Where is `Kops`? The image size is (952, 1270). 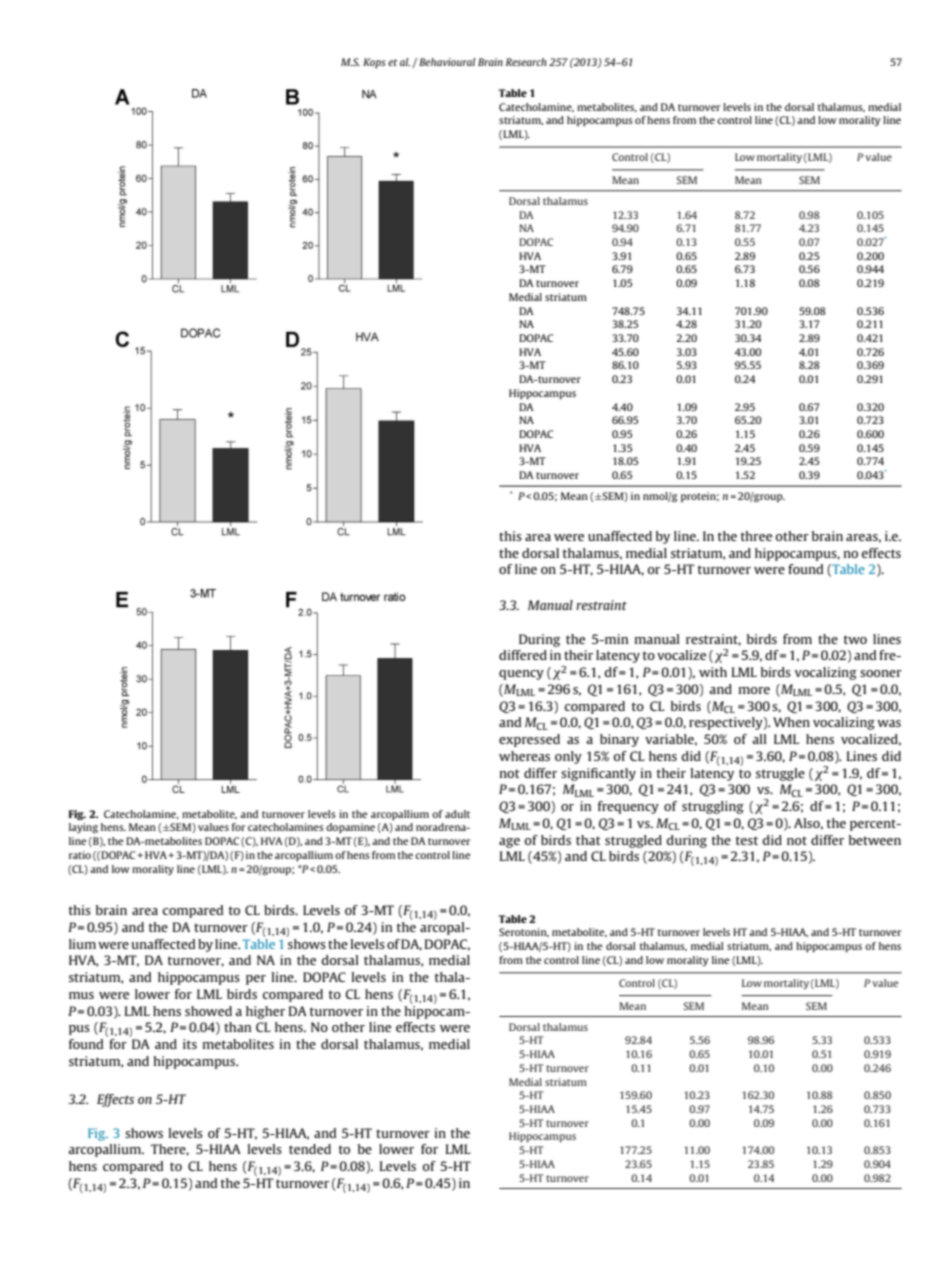 Kops is located at coordinates (374, 63).
